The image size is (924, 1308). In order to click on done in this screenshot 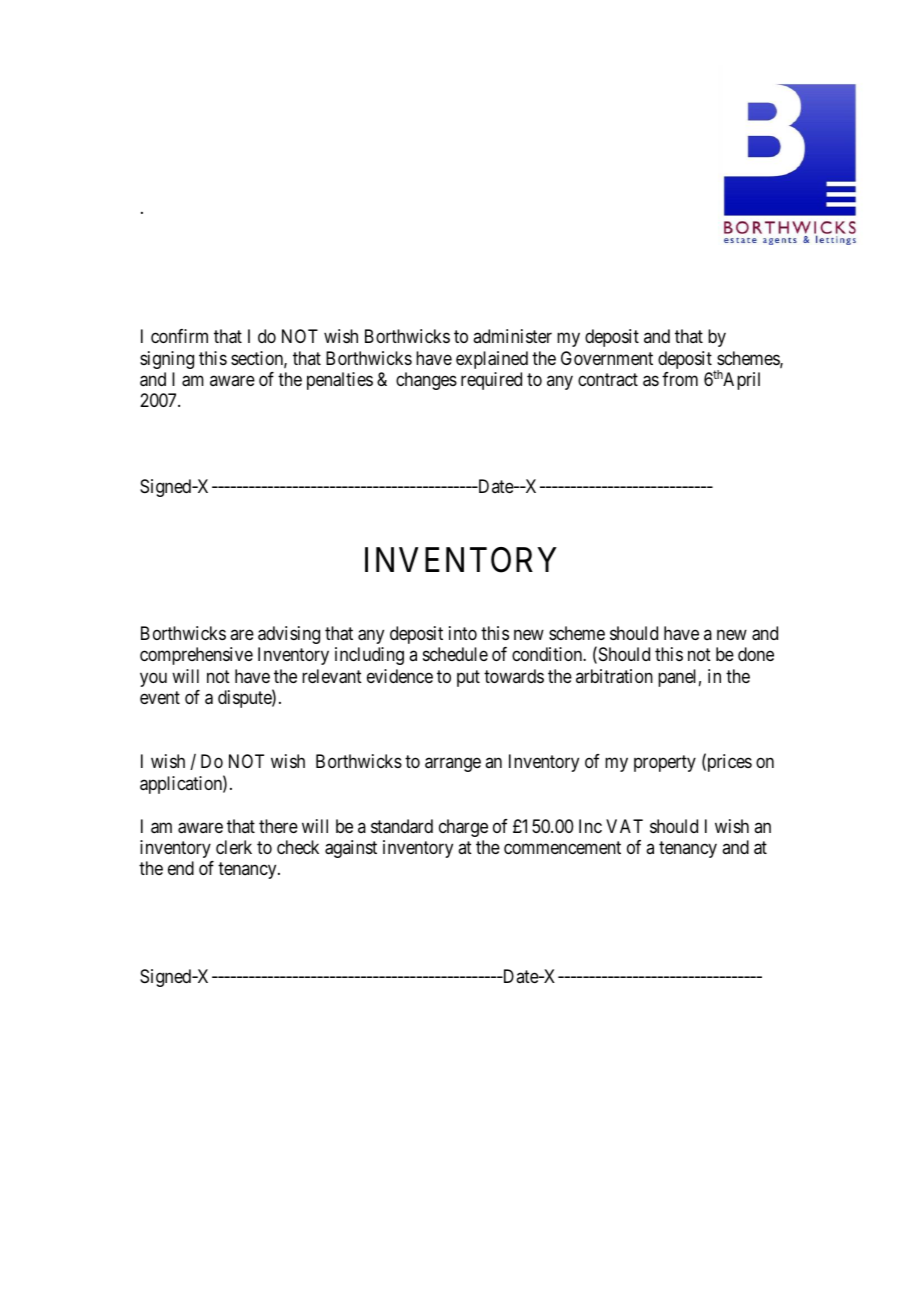, I will do `click(756, 654)`.
